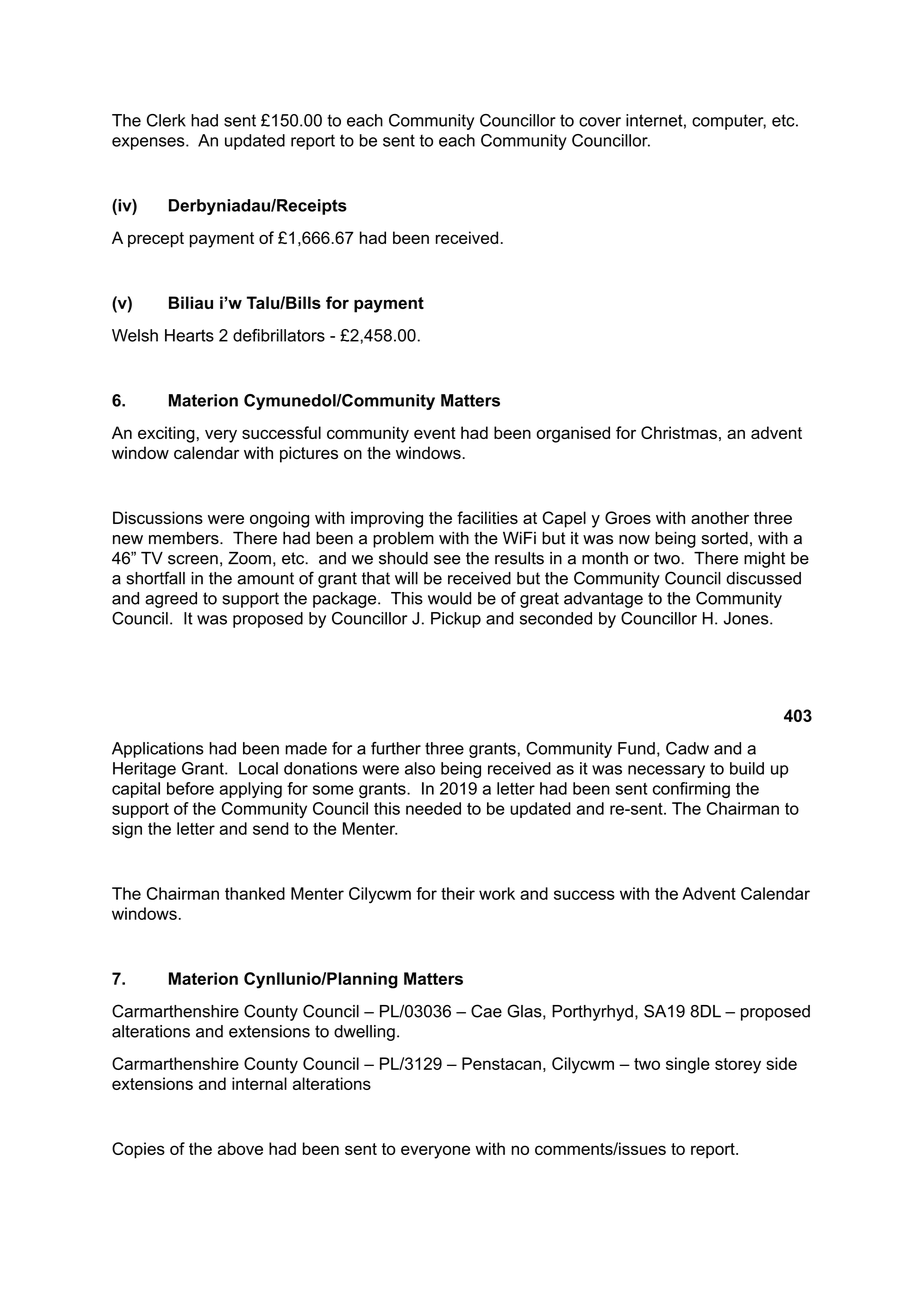 The width and height of the document is (924, 1308). What do you see at coordinates (240, 1148) in the document?
I see `above` at bounding box center [240, 1148].
